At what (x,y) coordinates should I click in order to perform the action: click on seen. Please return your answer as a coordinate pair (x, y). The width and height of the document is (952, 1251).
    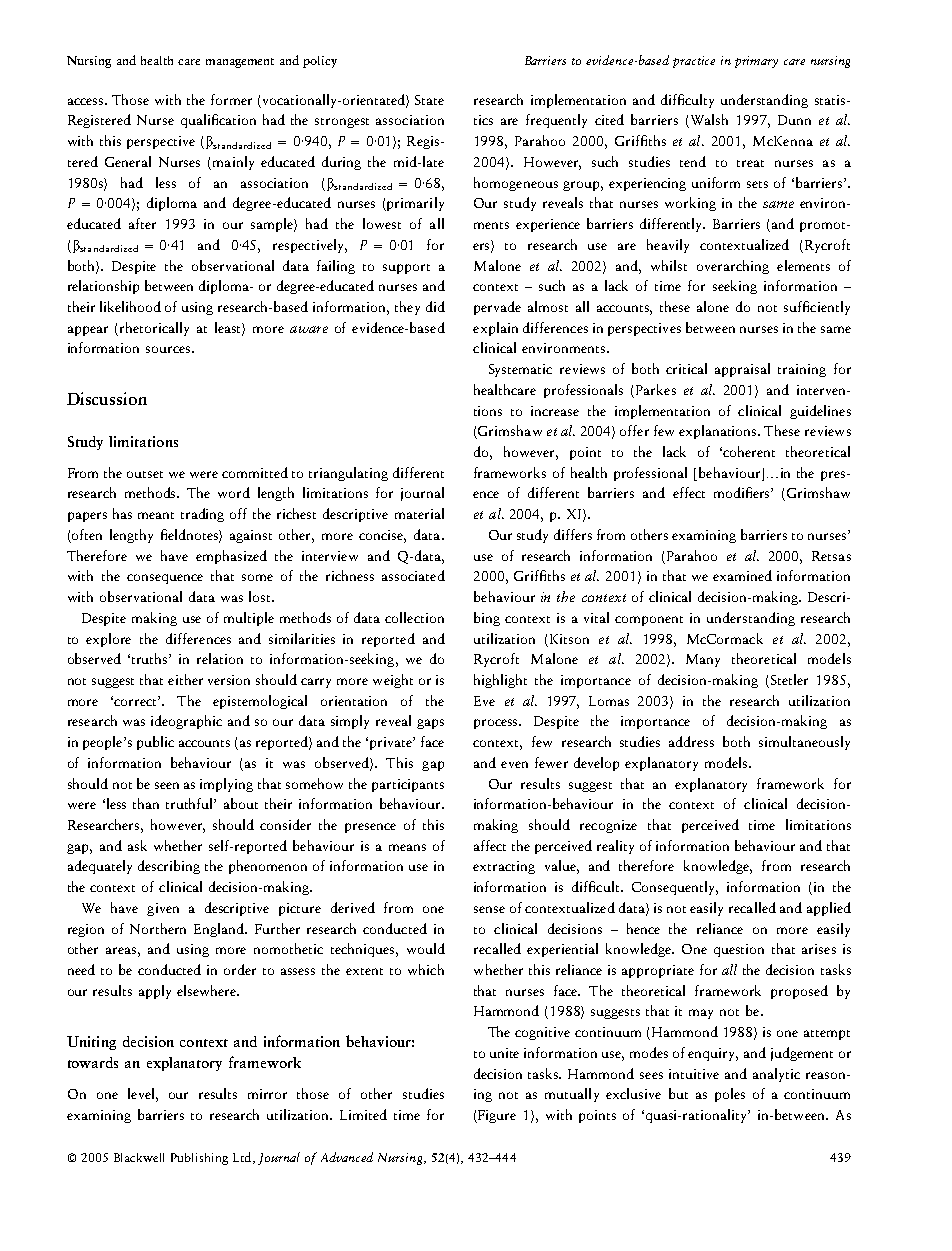
    Looking at the image, I should click on (167, 785).
